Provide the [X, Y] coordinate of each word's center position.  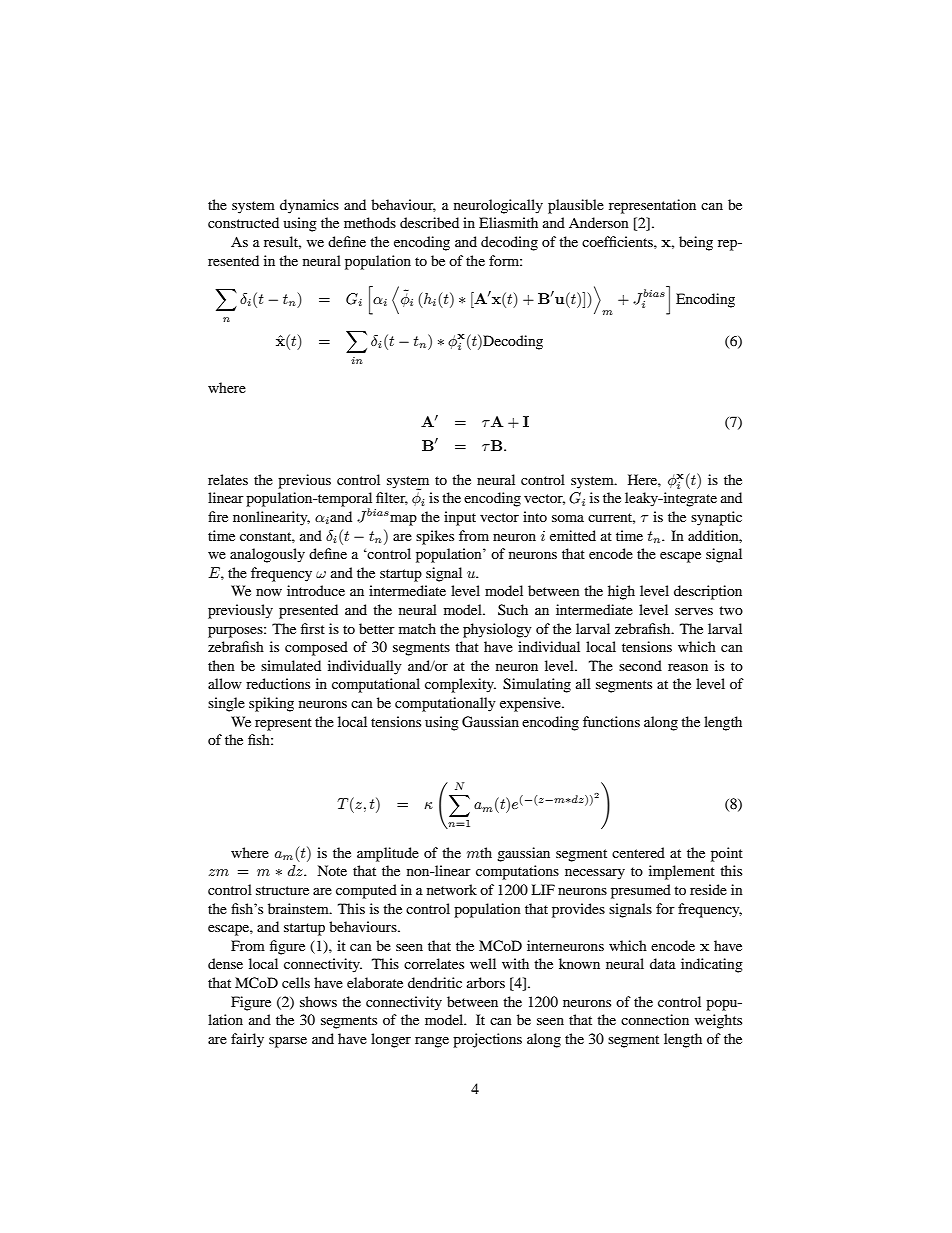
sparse [288, 1042]
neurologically [498, 206]
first [313, 628]
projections [487, 1040]
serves [694, 611]
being [696, 243]
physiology [497, 630]
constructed [243, 222]
